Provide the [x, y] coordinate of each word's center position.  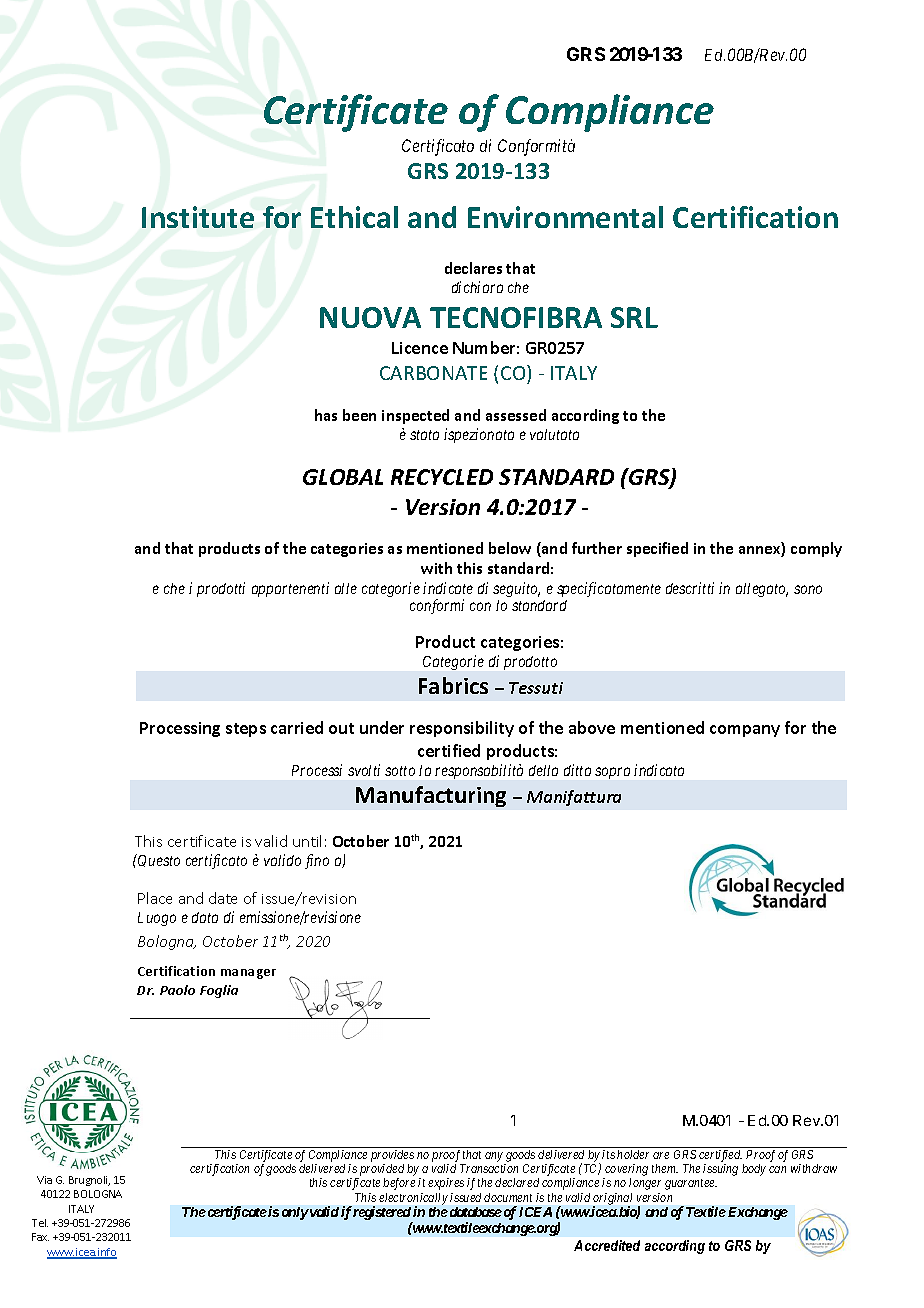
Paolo [177, 990]
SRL [634, 317]
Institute [198, 217]
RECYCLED [442, 477]
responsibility [462, 729]
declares [473, 268]
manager [248, 974]
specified [657, 549]
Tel [40, 1223]
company [745, 731]
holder [633, 1154]
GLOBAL [343, 477]
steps [246, 730]
